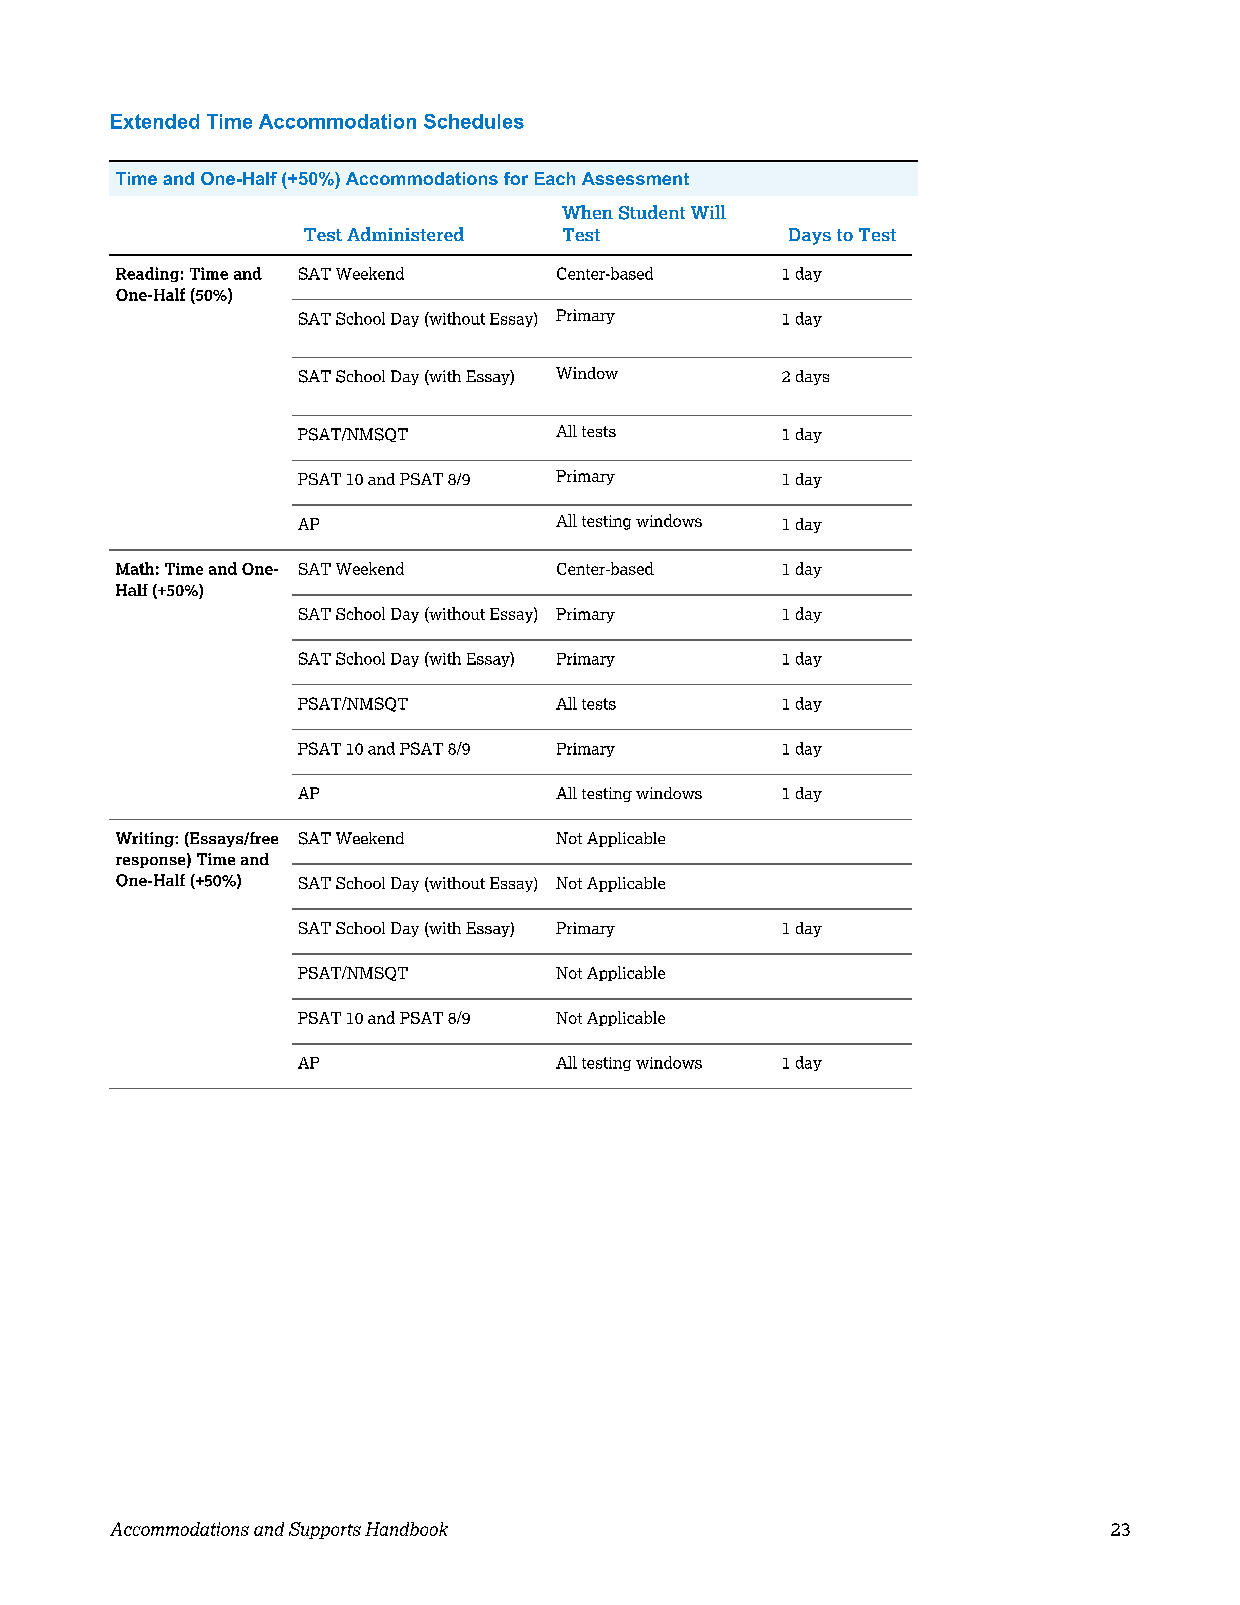  What do you see at coordinates (635, 178) in the page?
I see `Assessment` at bounding box center [635, 178].
